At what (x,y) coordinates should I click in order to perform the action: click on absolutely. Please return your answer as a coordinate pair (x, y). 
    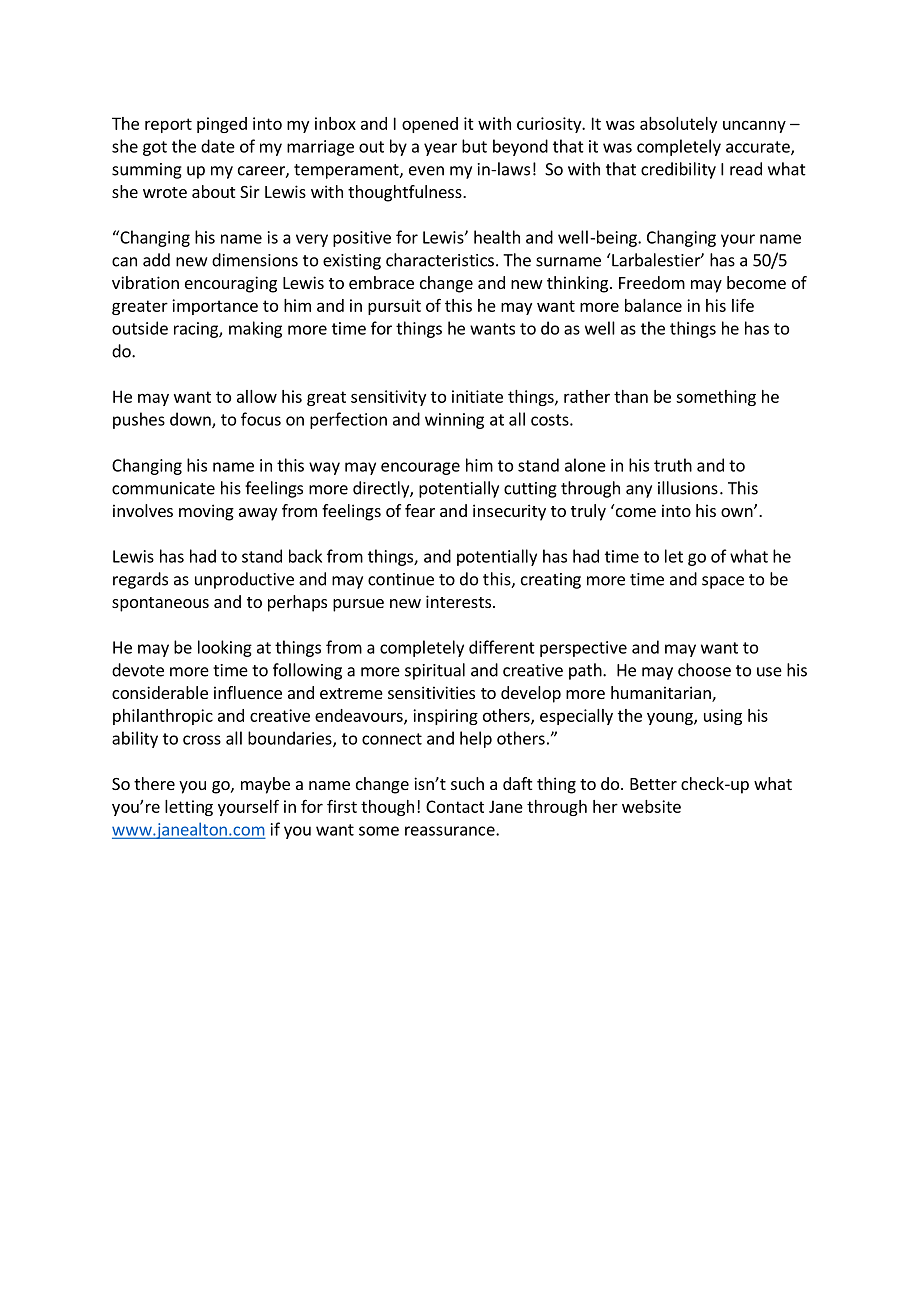
    Looking at the image, I should click on (678, 125).
